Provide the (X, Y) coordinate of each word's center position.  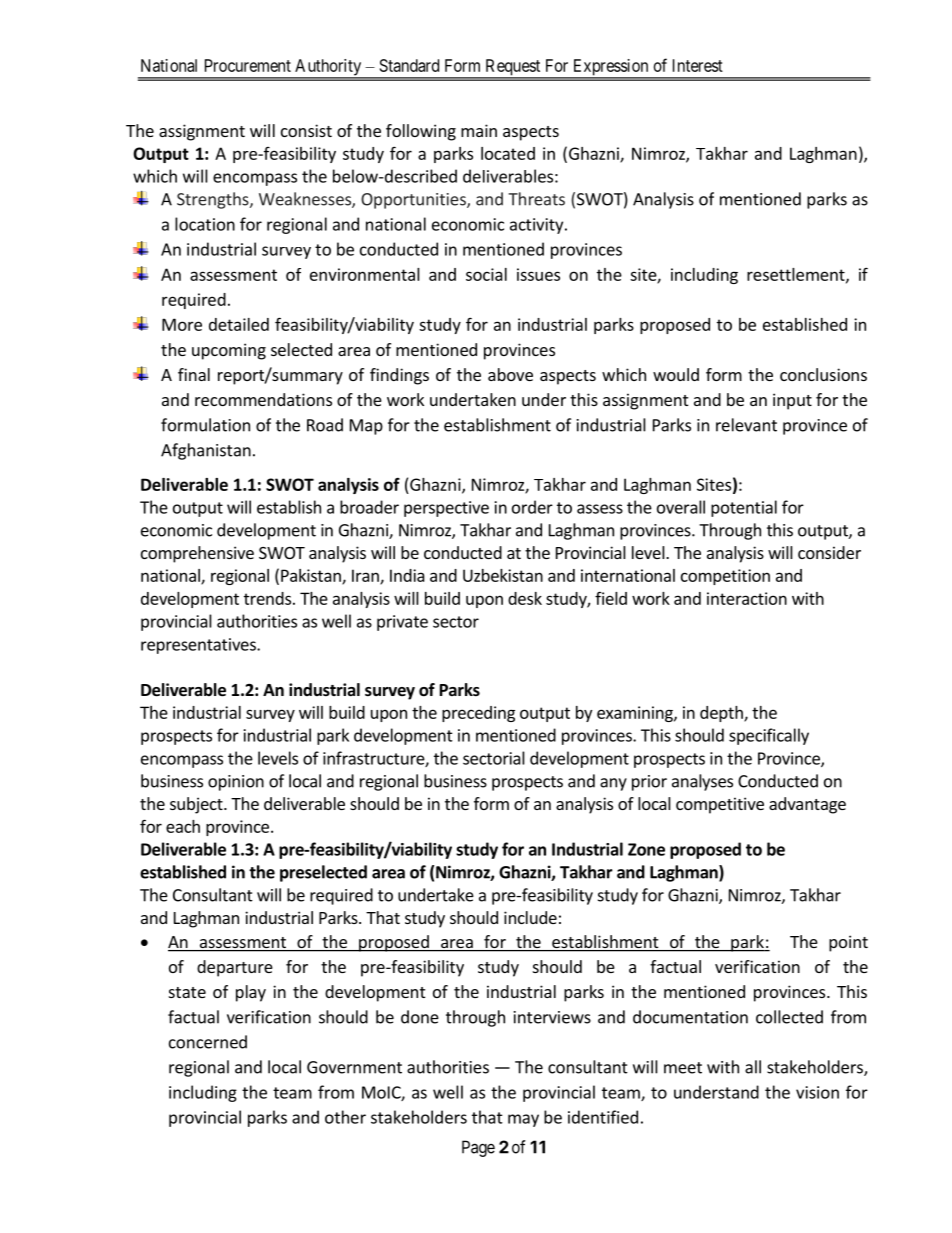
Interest (698, 65)
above (510, 374)
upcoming (229, 351)
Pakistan (312, 576)
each (183, 826)
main (479, 130)
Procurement (248, 65)
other (345, 1117)
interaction (747, 598)
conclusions (823, 374)
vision (817, 1092)
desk (525, 598)
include (530, 917)
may (523, 1120)
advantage (807, 805)
